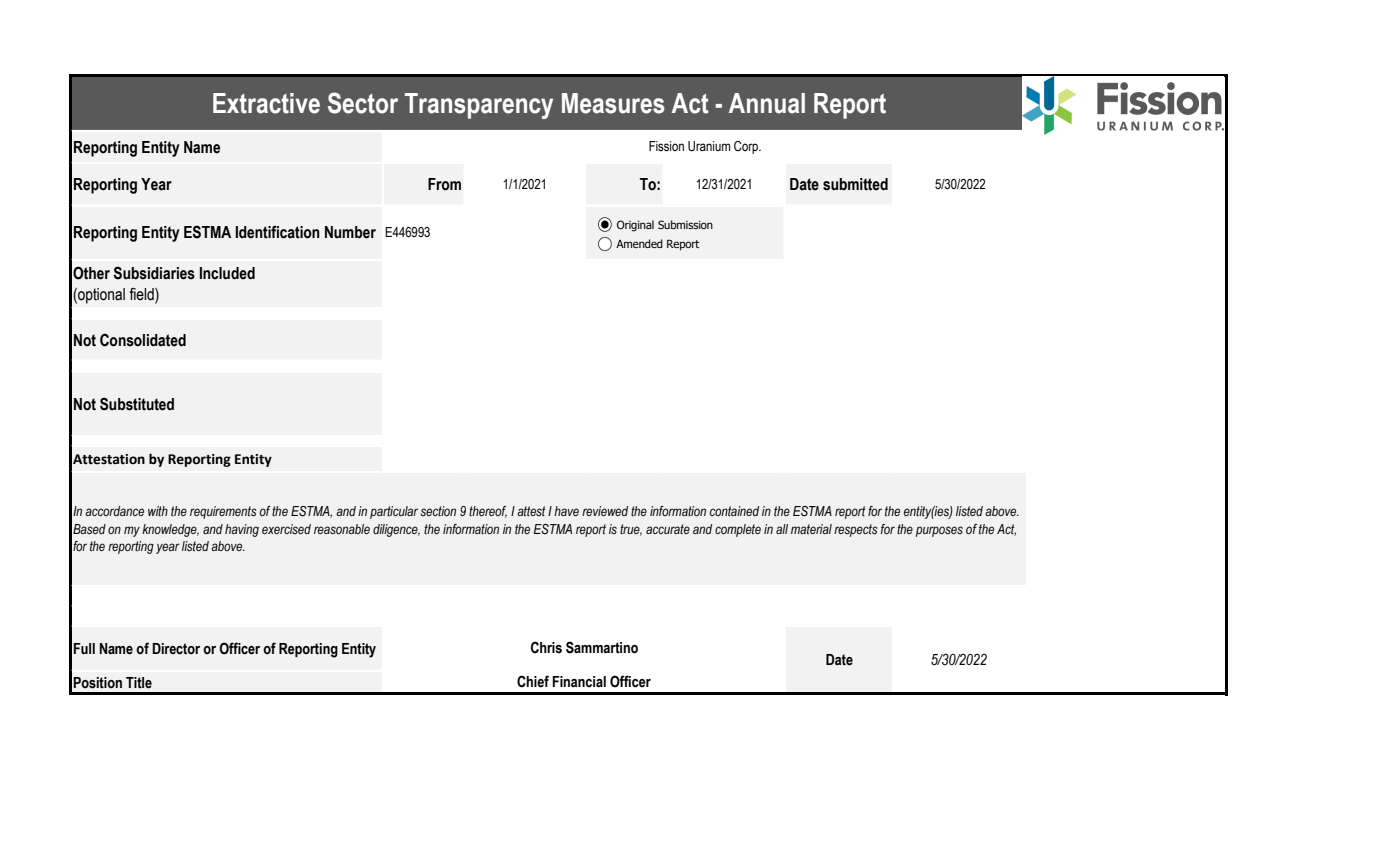 This image has height=850, width=1400. What do you see at coordinates (488, 512) in the image?
I see `thereof` at bounding box center [488, 512].
